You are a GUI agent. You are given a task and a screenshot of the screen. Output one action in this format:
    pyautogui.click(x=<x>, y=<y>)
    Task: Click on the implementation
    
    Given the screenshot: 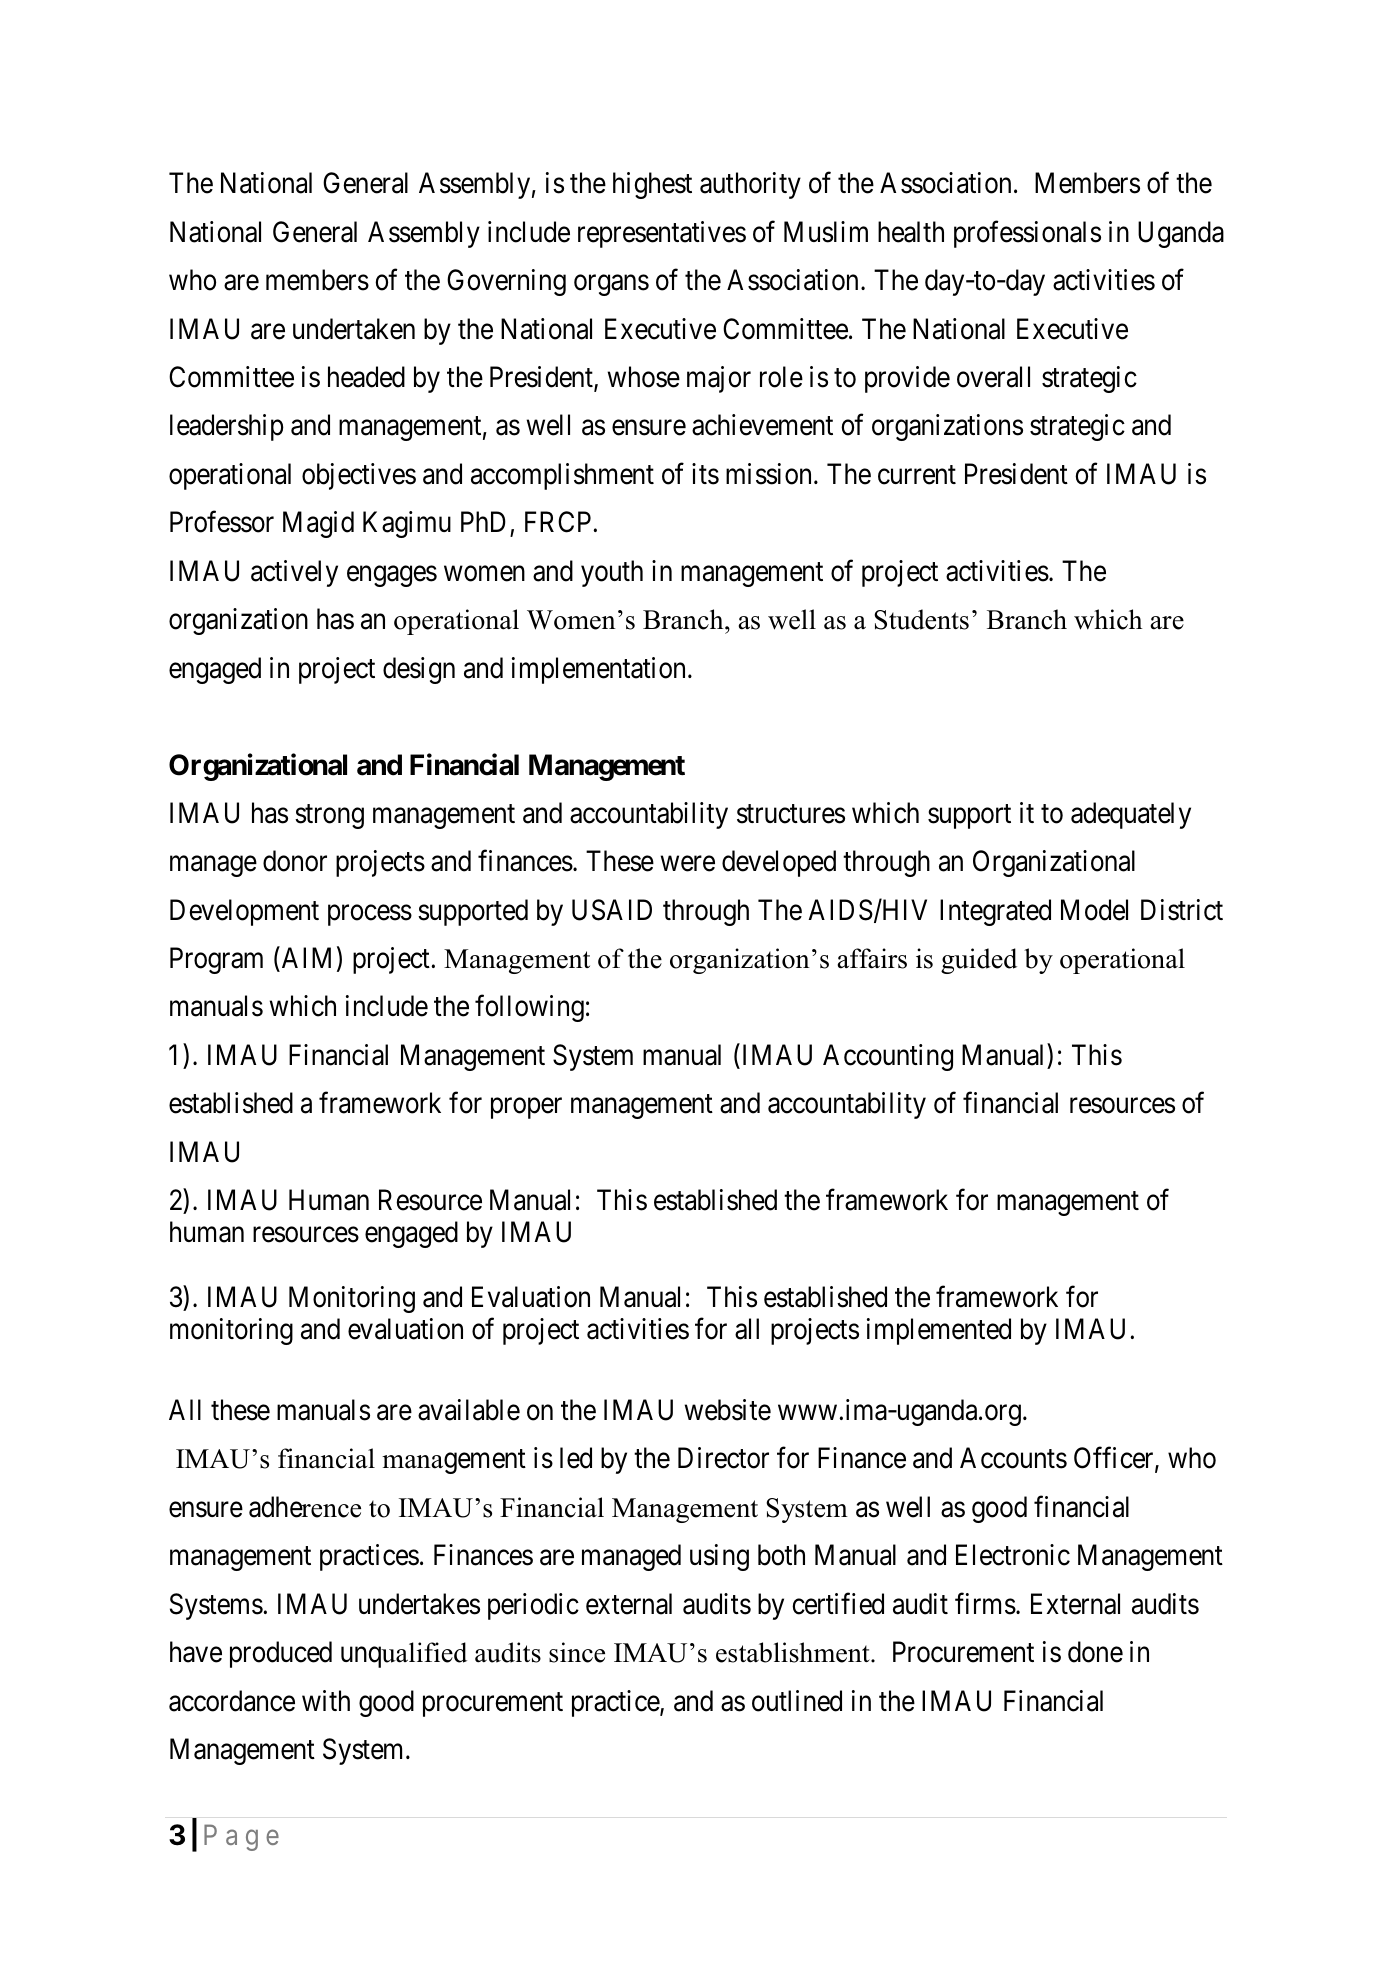 What is the action you would take?
    pyautogui.click(x=600, y=670)
